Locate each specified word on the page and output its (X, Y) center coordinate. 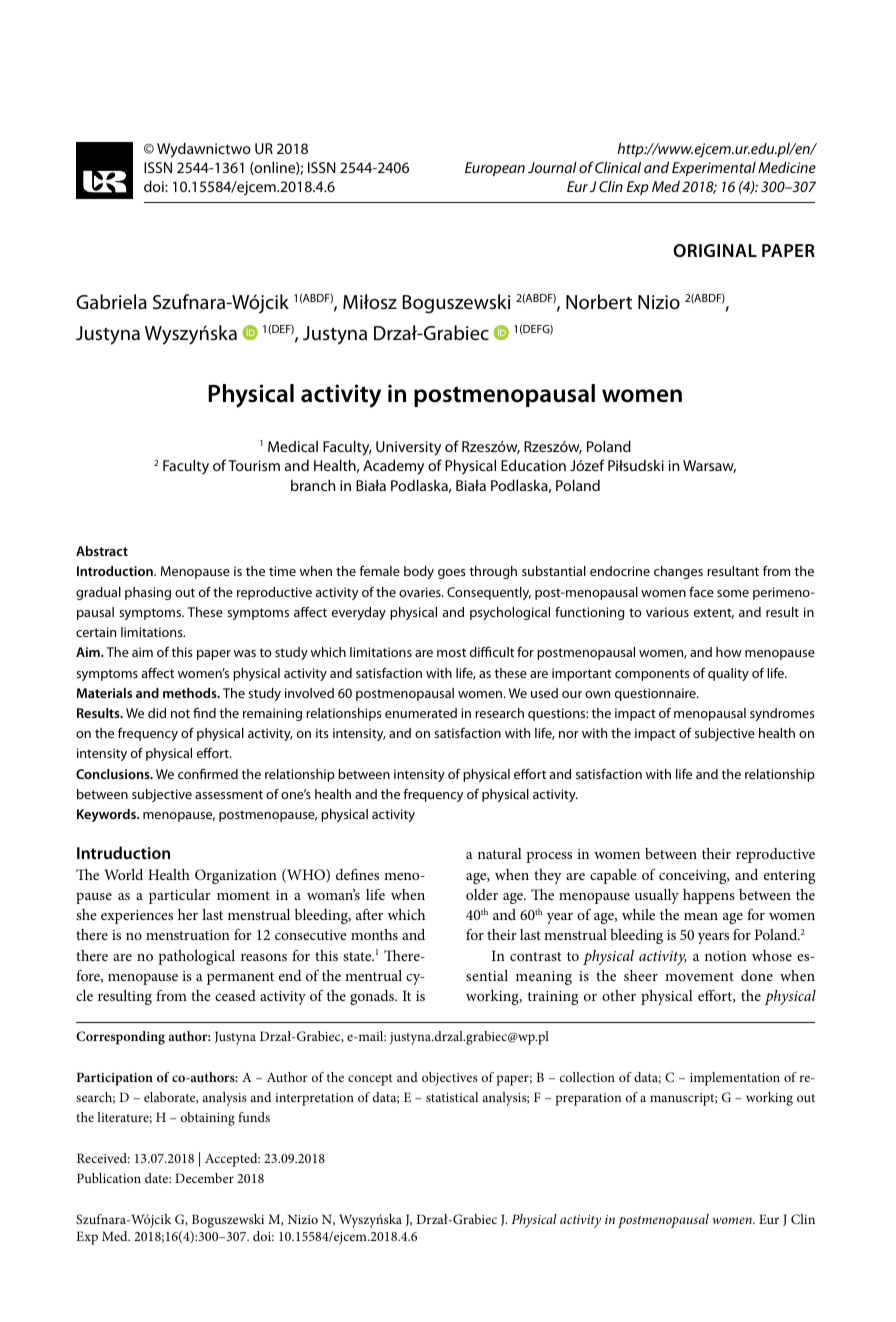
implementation (735, 1079)
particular (180, 896)
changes (678, 572)
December (204, 1178)
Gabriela (111, 302)
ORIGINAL (715, 250)
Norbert (599, 302)
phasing (148, 593)
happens (709, 896)
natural (500, 853)
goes (452, 574)
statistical (452, 1097)
